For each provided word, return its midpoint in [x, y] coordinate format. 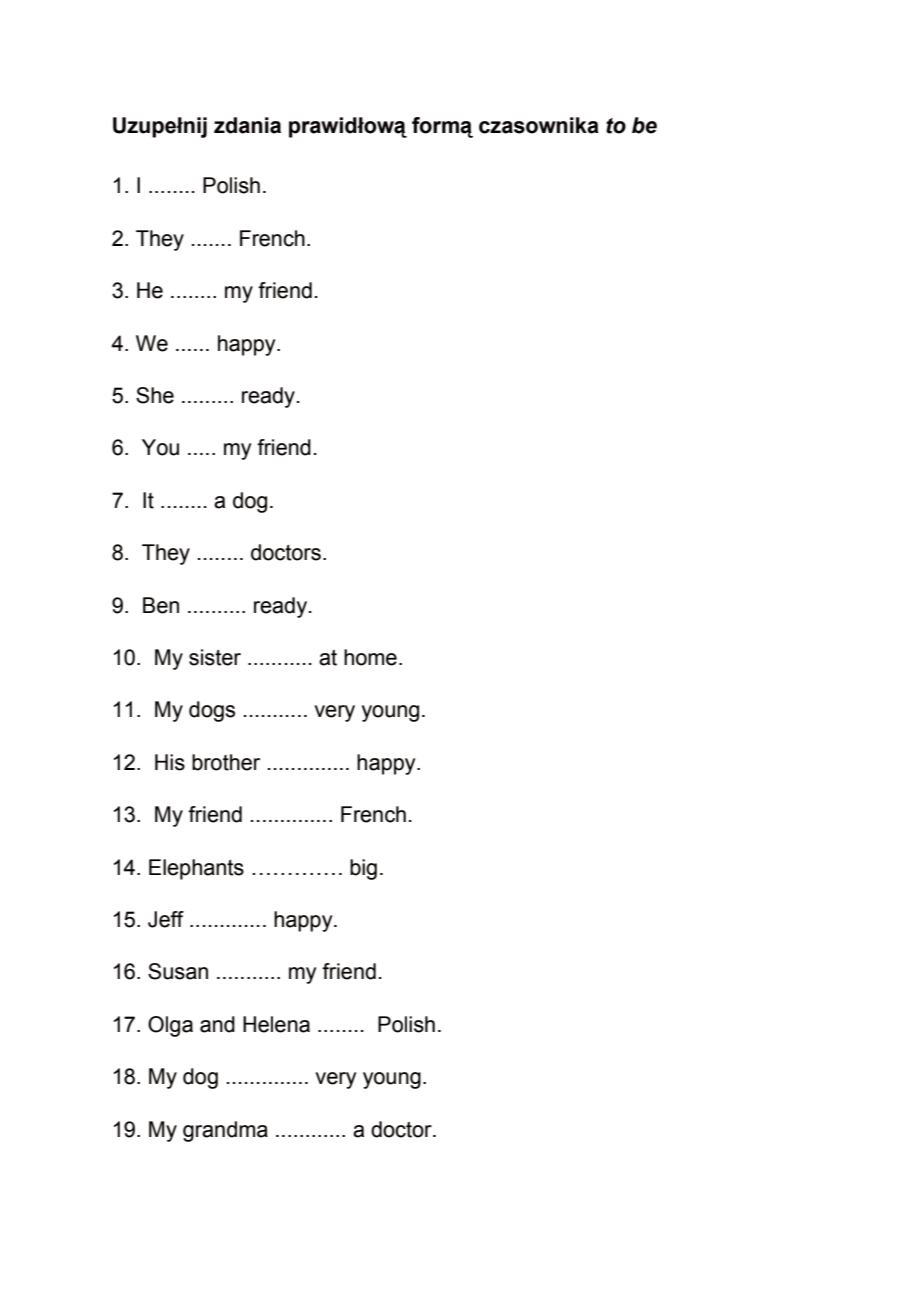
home [370, 657]
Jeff [166, 919]
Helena [276, 1024]
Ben [161, 605]
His [170, 762]
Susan [178, 971]
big [363, 869]
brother [226, 762]
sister [215, 657]
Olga [170, 1026]
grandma [225, 1131]
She [155, 395]
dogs [212, 711]
